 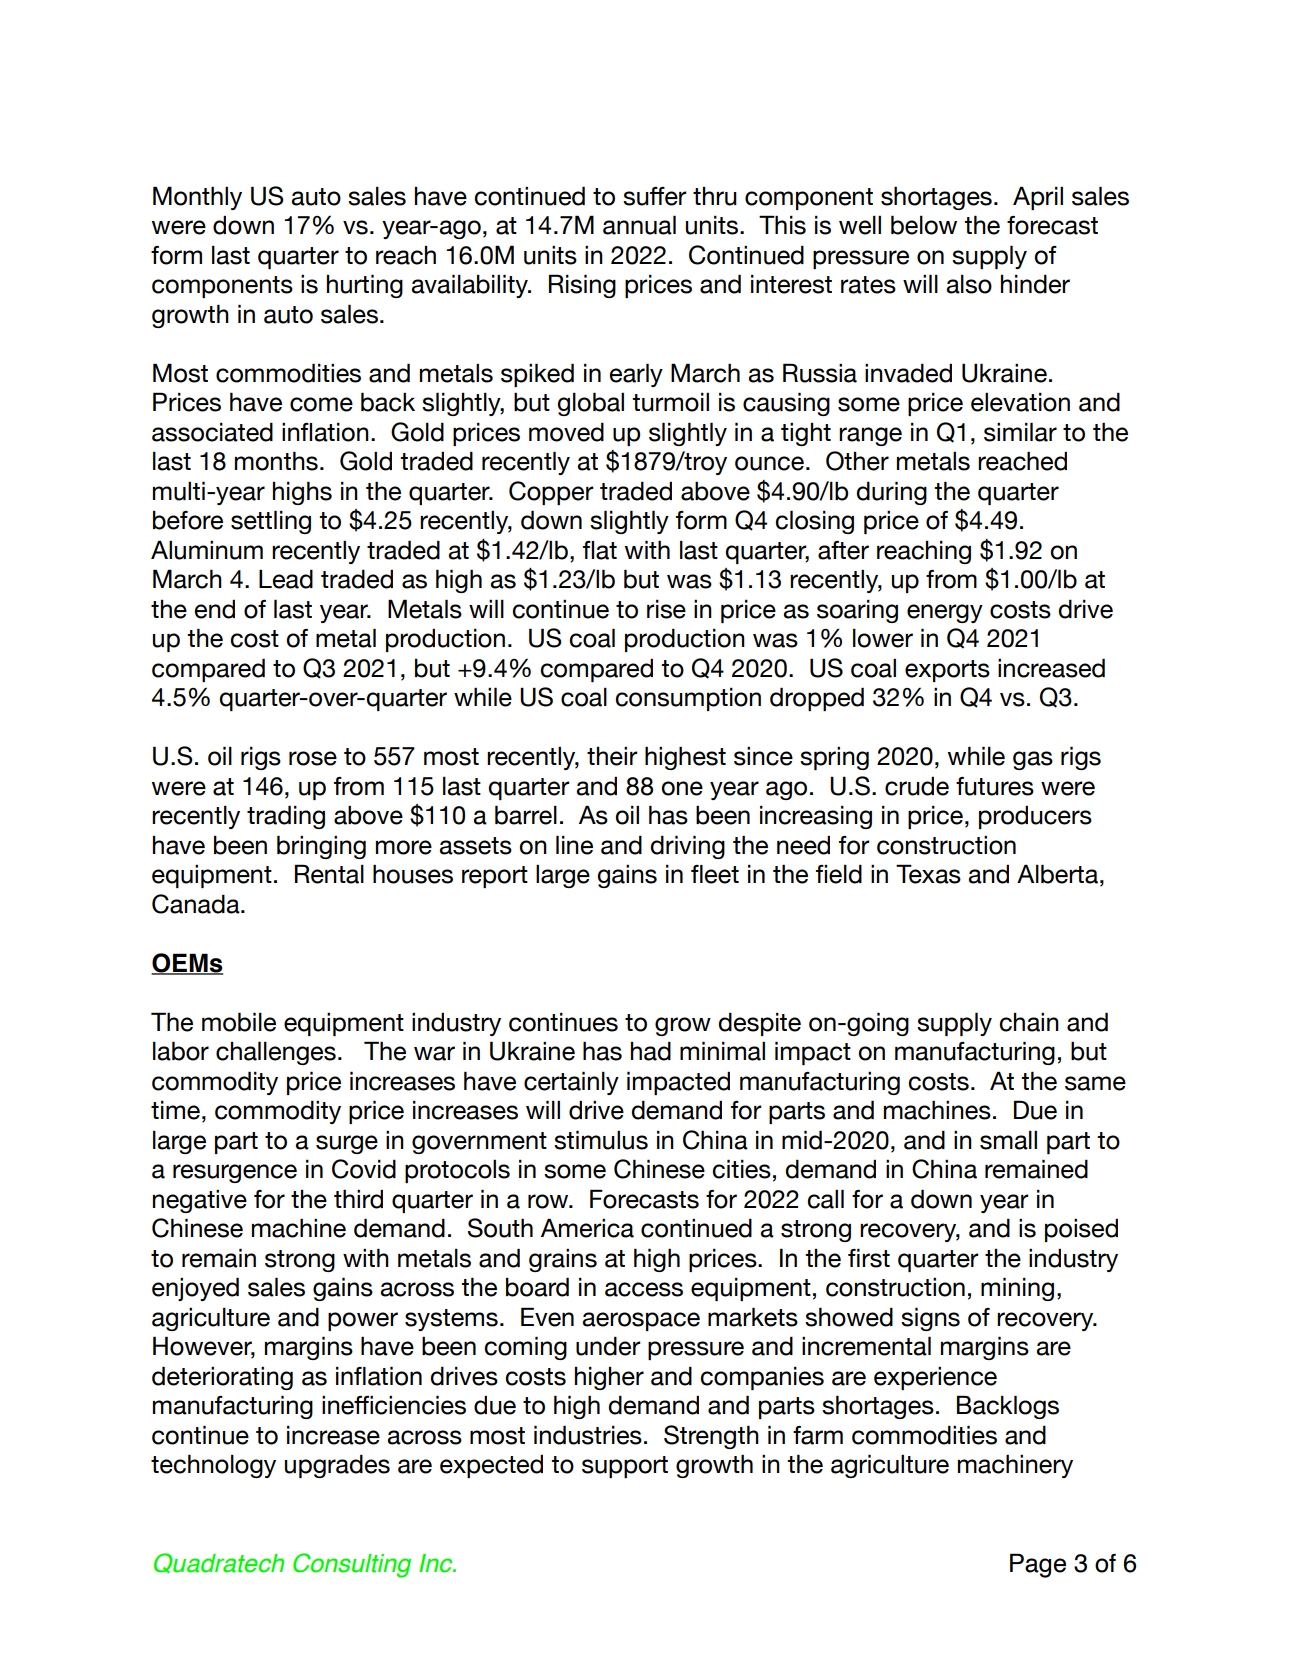 I want to click on had, so click(x=651, y=1051).
